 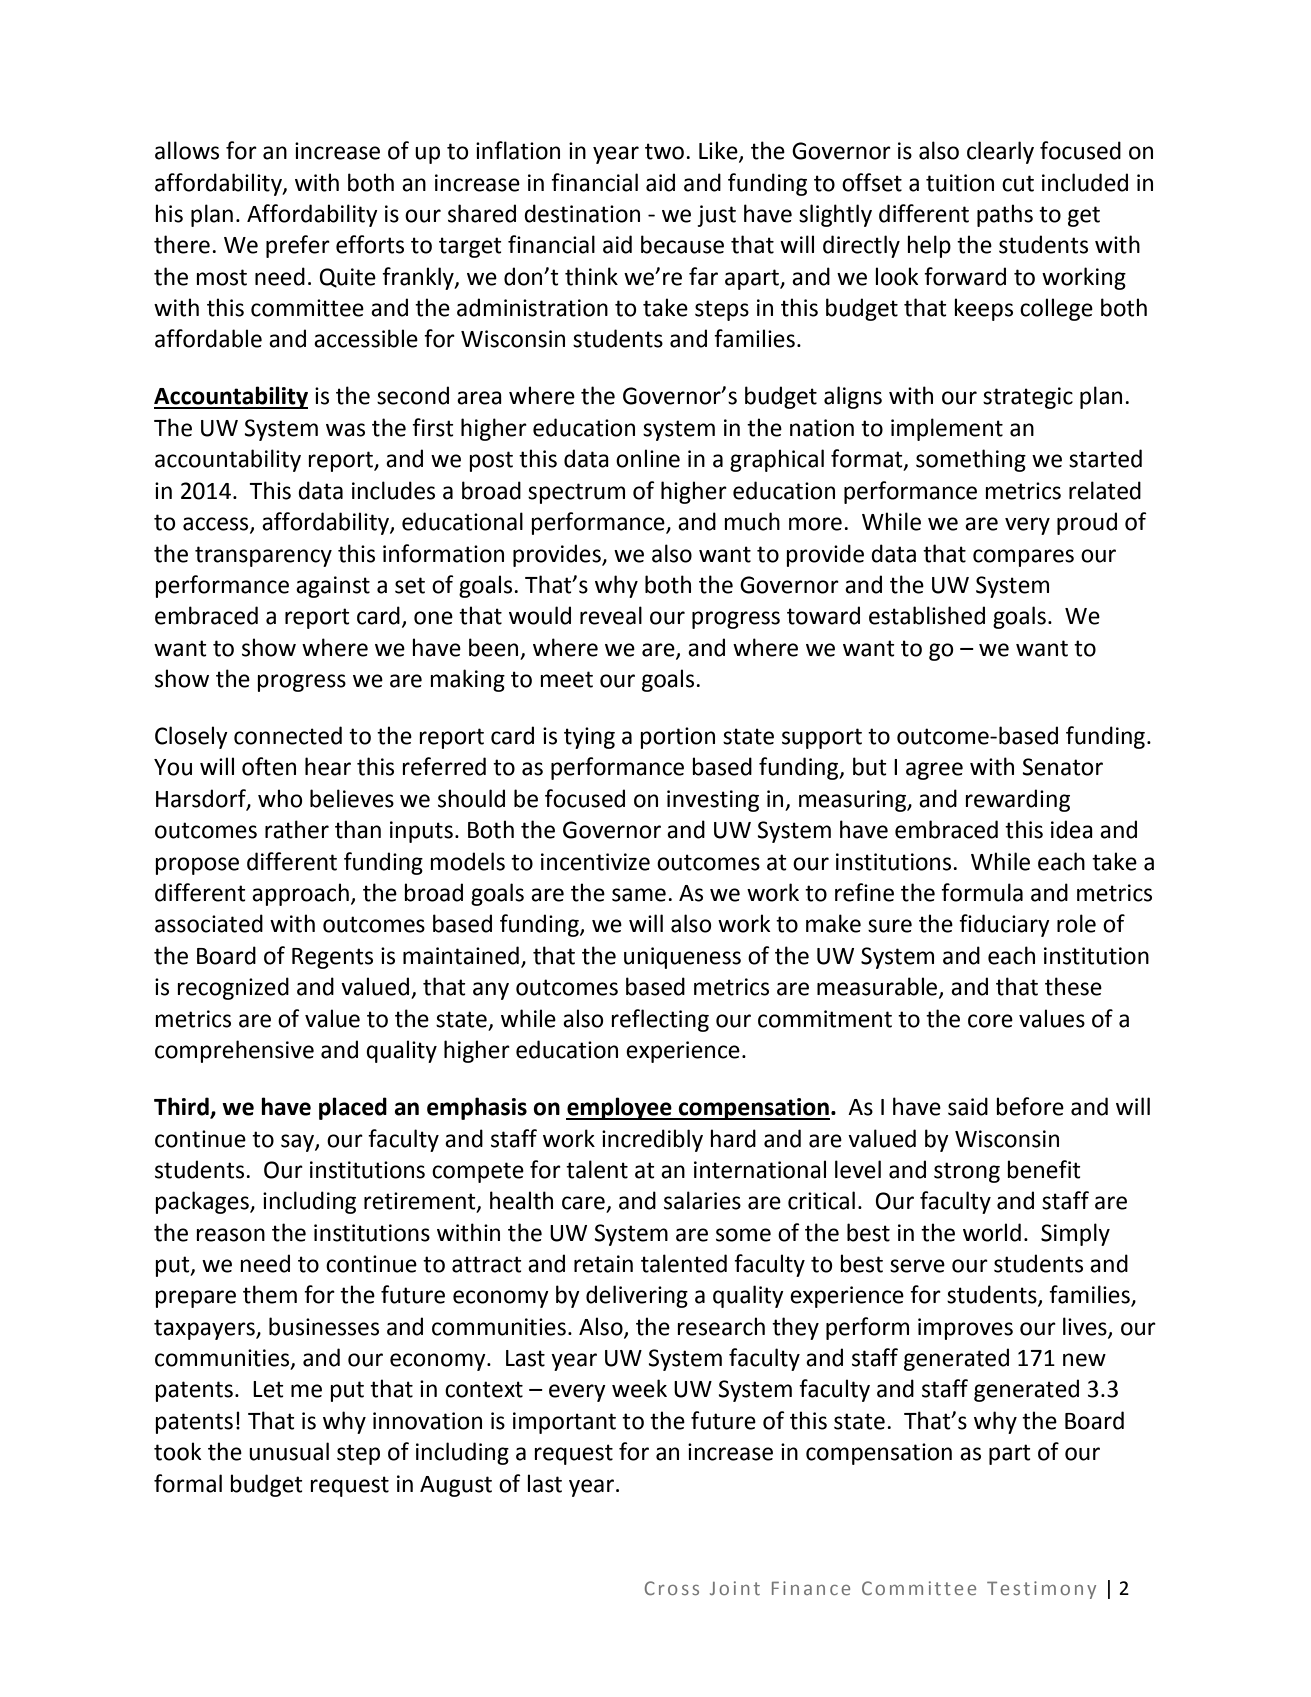 I want to click on connected, so click(x=288, y=735).
